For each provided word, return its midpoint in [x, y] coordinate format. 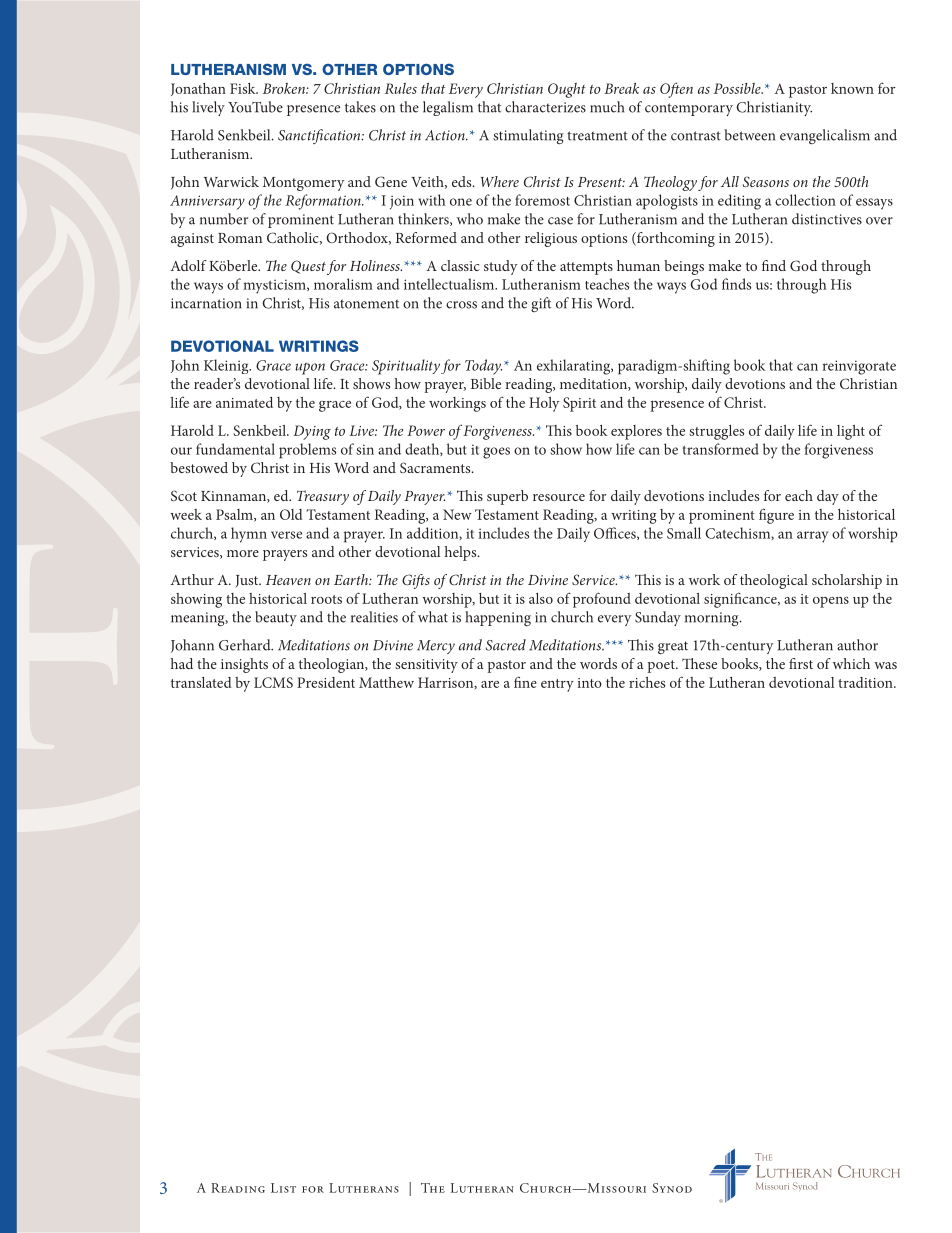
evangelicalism [825, 136]
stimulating [528, 136]
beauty [276, 618]
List [283, 1188]
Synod [672, 1188]
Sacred [506, 645]
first [801, 663]
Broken [285, 88]
